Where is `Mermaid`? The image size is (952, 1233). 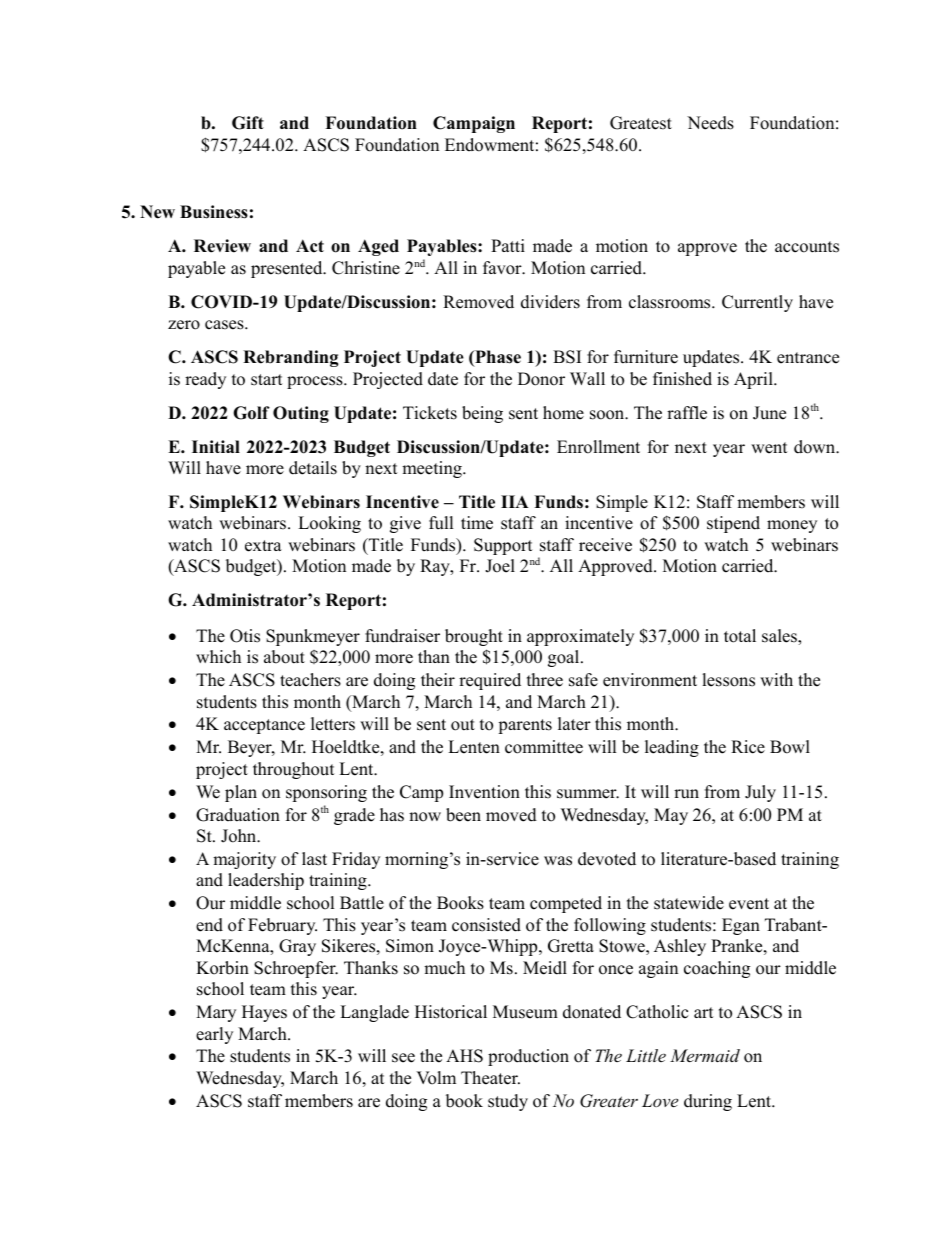
Mermaid is located at coordinates (705, 1055).
